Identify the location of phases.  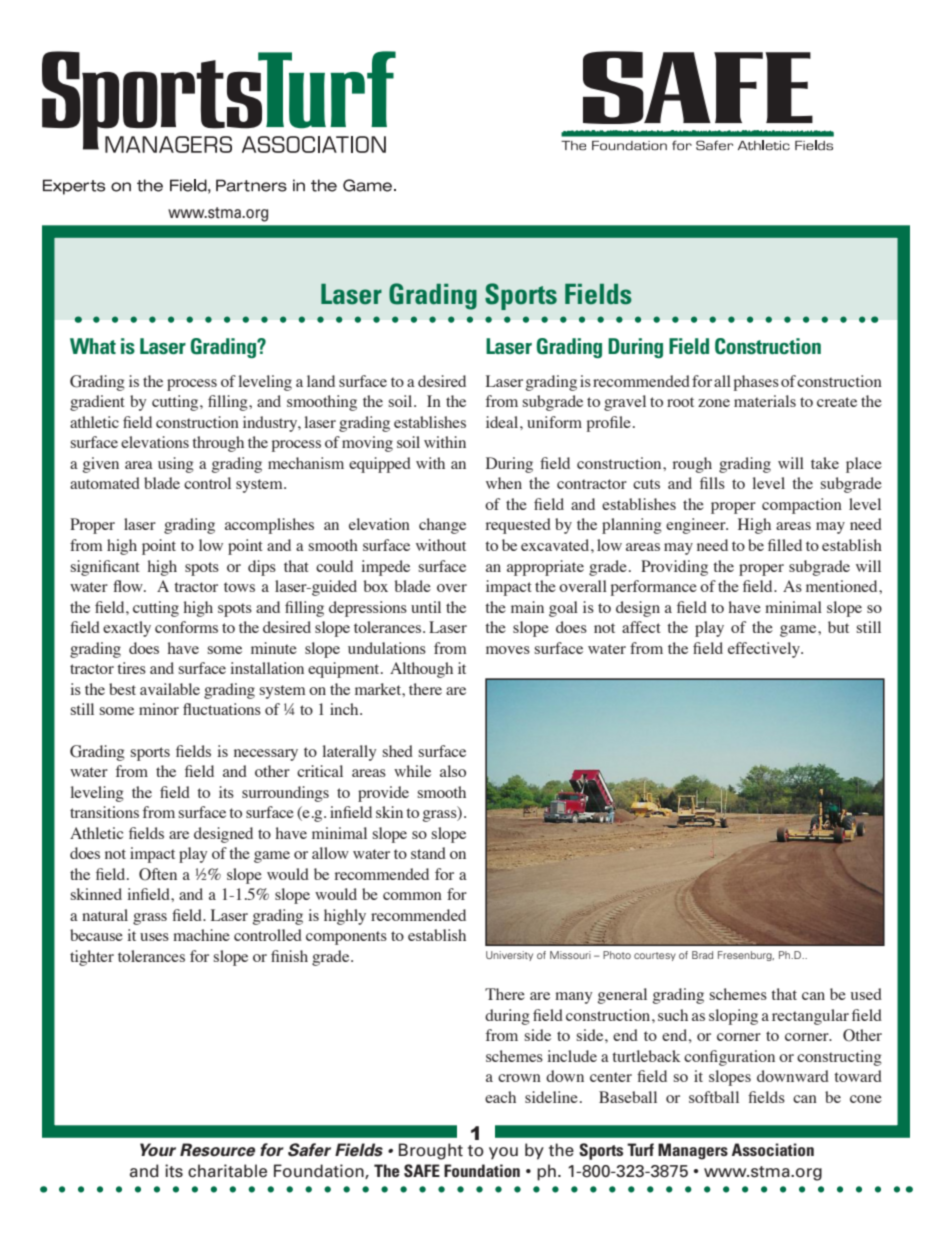
(756, 383).
